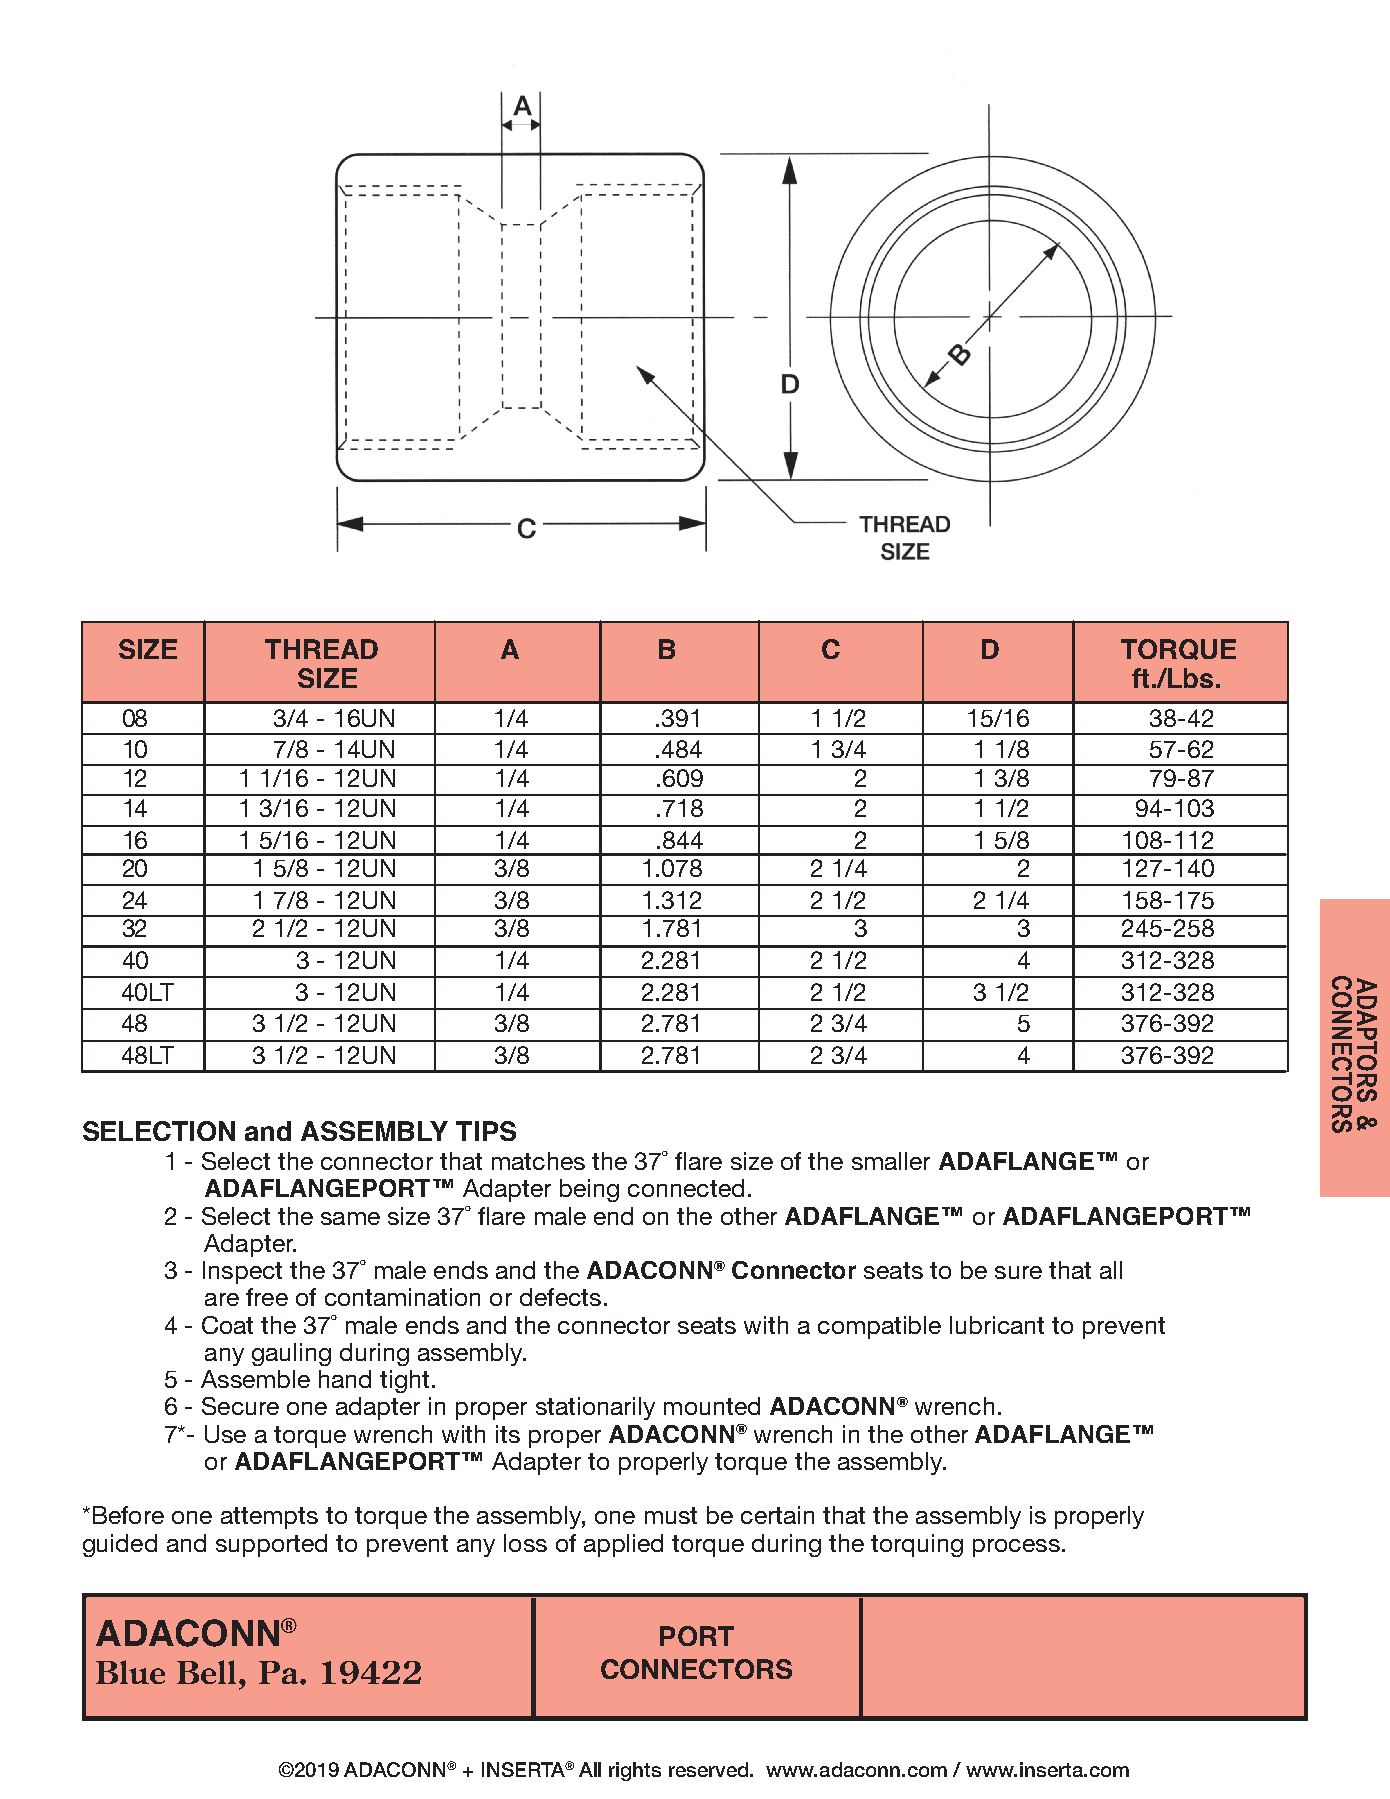 The height and width of the document is (1799, 1390). What do you see at coordinates (1018, 1272) in the document?
I see `sure` at bounding box center [1018, 1272].
